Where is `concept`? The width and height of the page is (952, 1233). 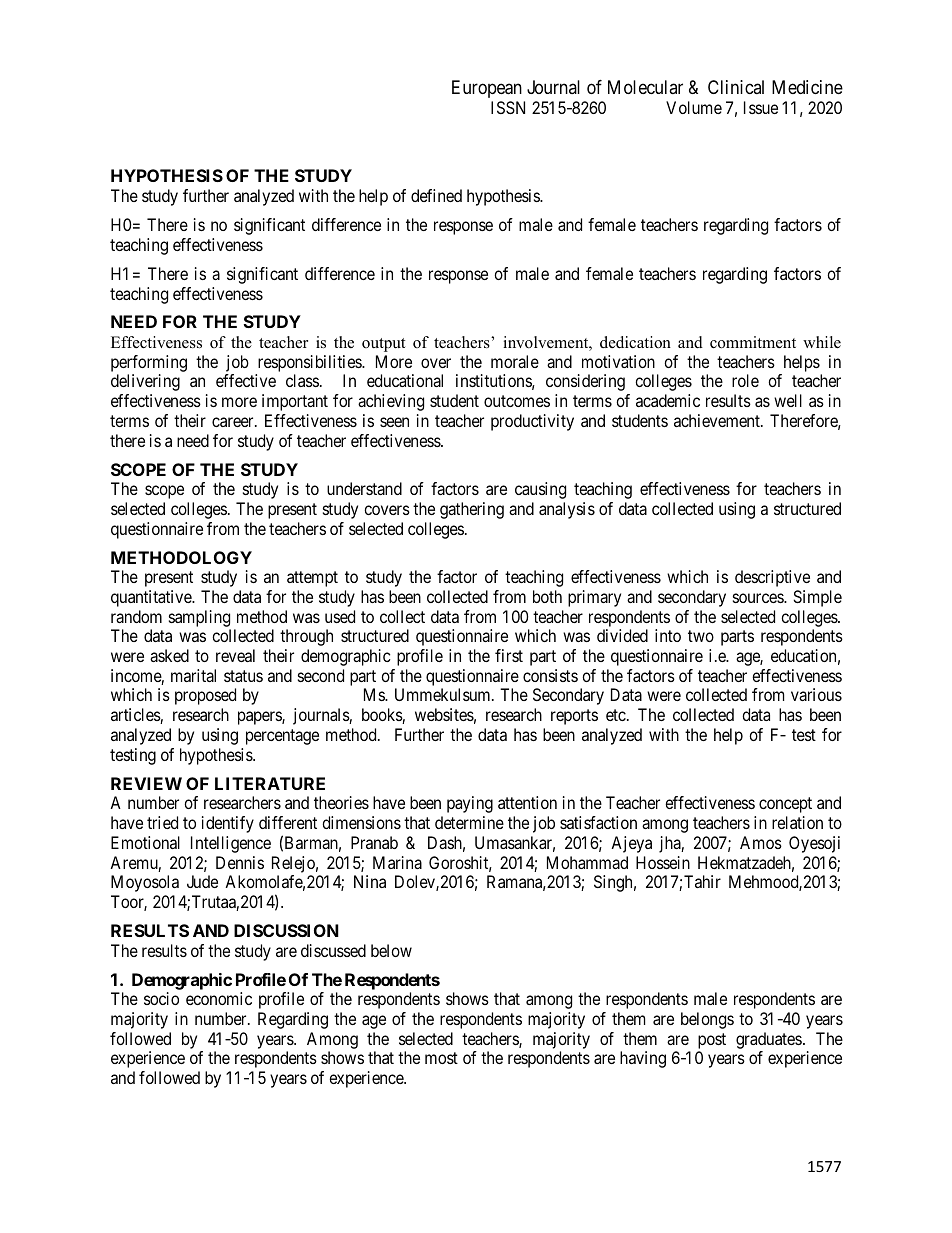 concept is located at coordinates (785, 805).
